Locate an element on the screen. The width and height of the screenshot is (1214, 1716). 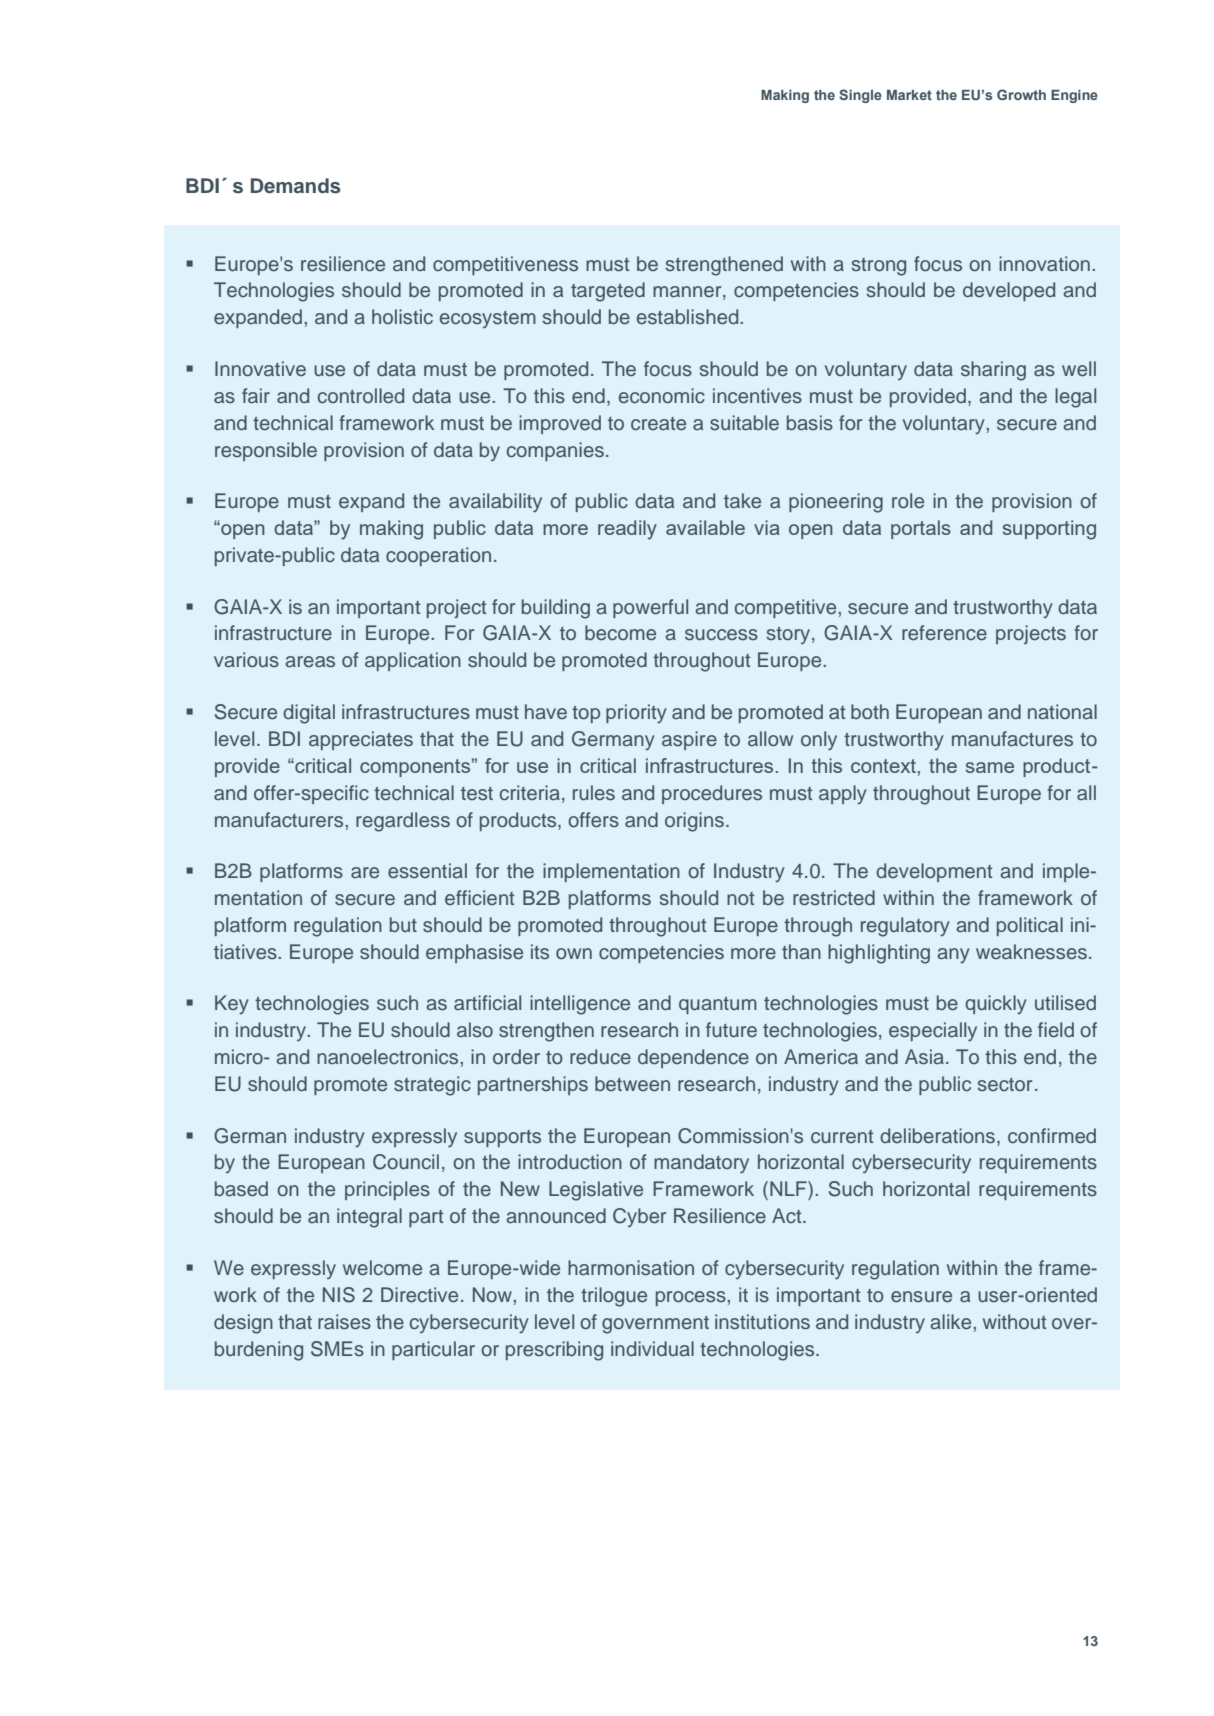
Demands is located at coordinates (295, 186).
